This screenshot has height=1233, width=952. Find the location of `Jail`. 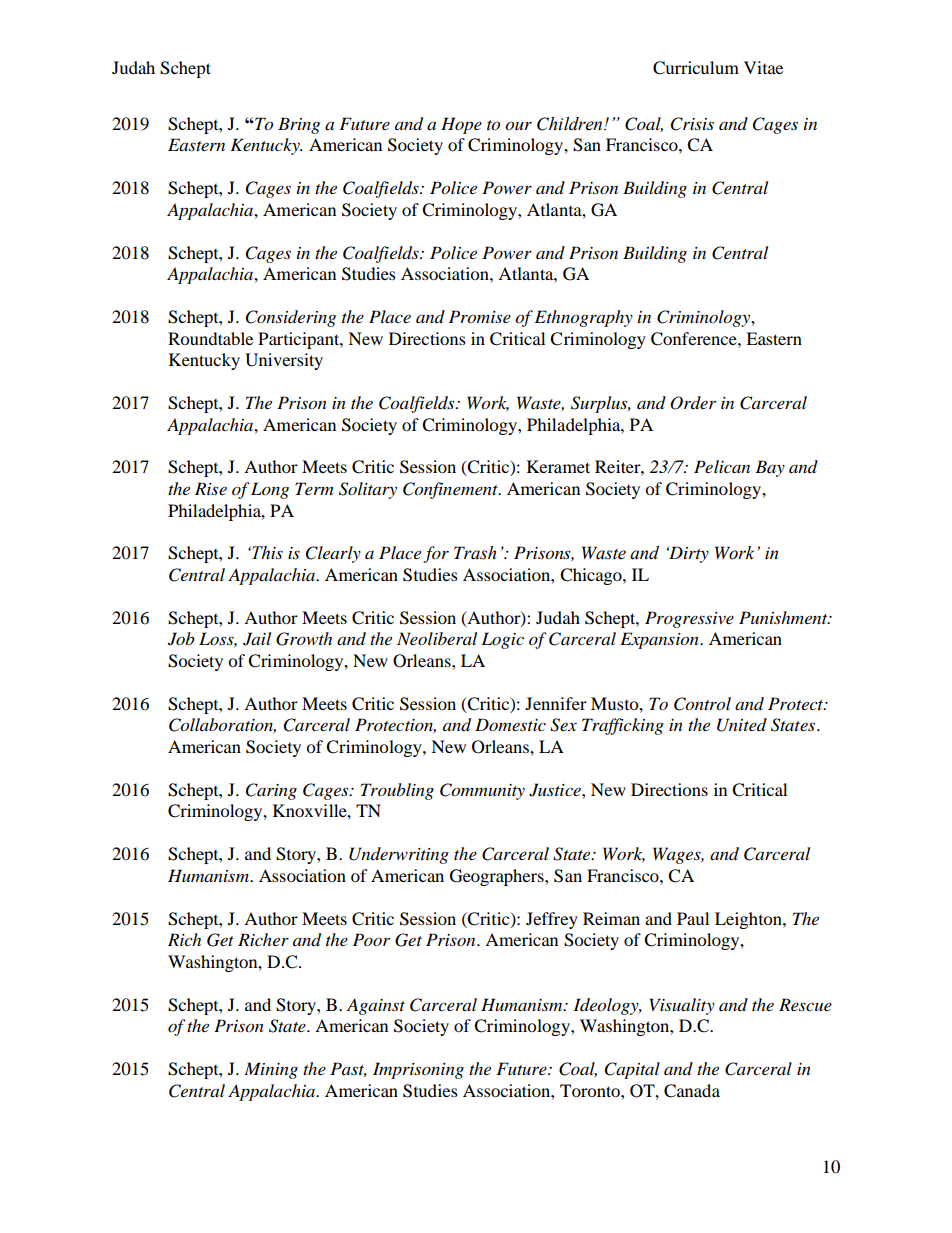

Jail is located at coordinates (257, 639).
